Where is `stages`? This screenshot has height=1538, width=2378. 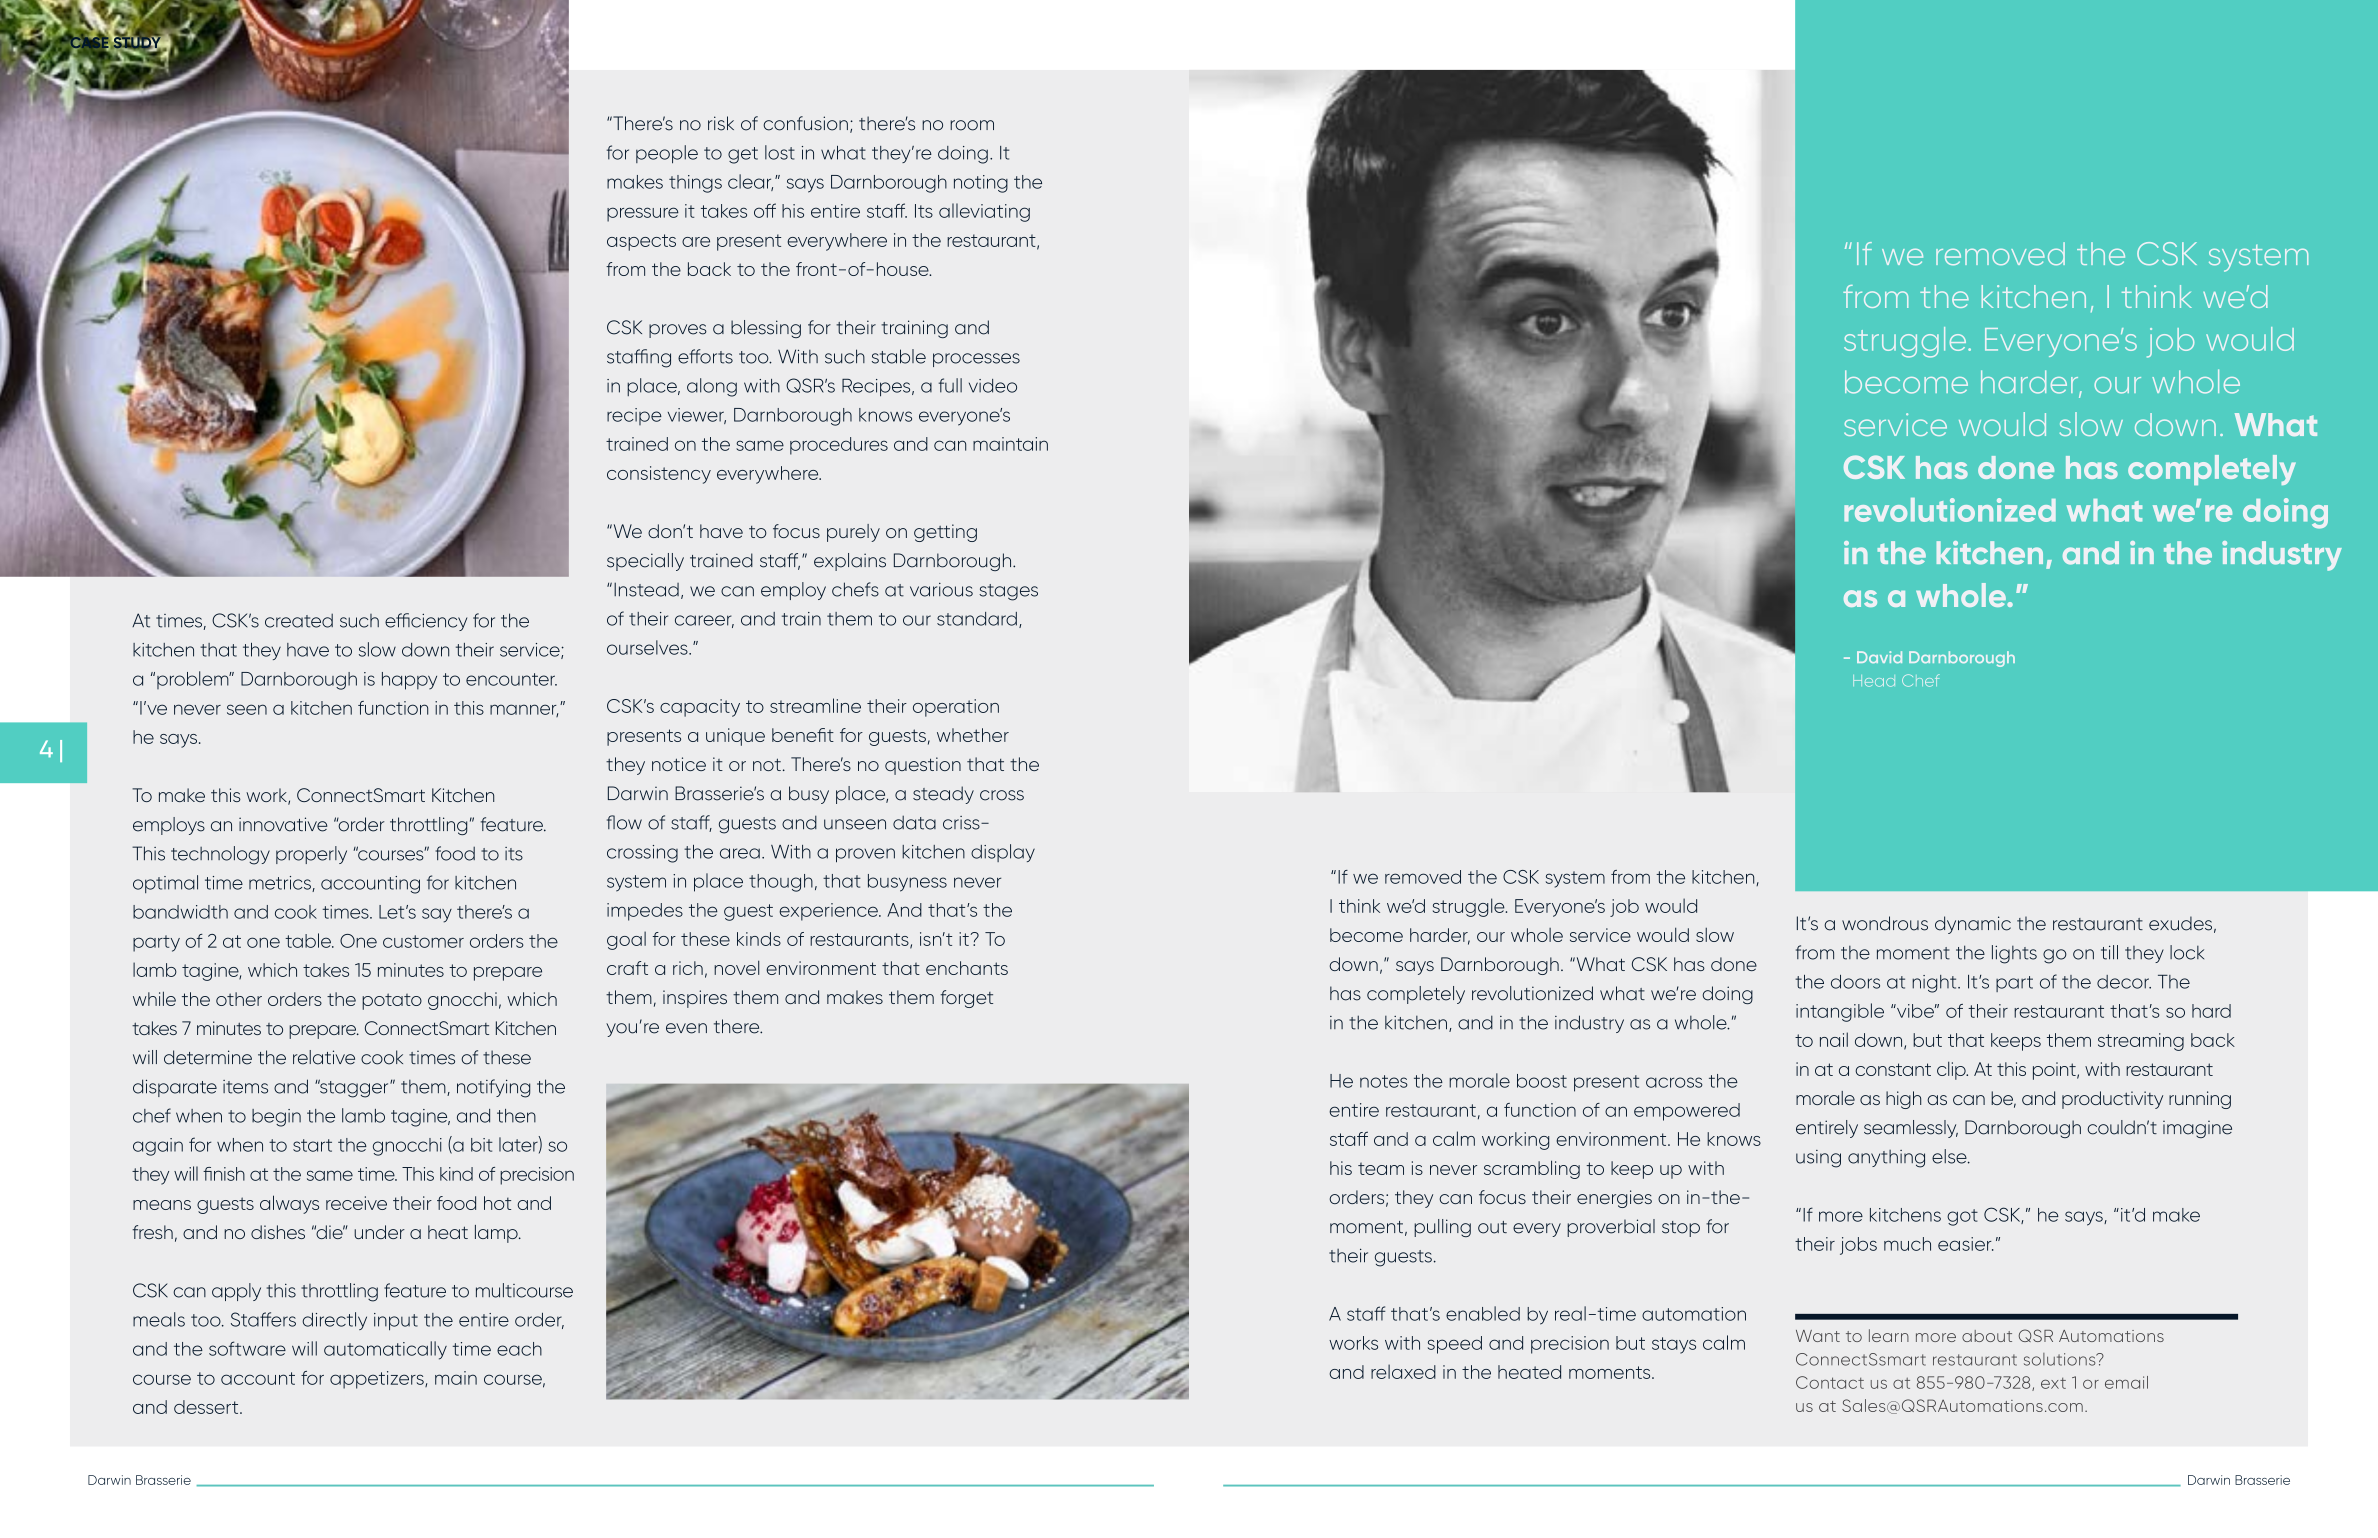
stages is located at coordinates (1008, 592).
